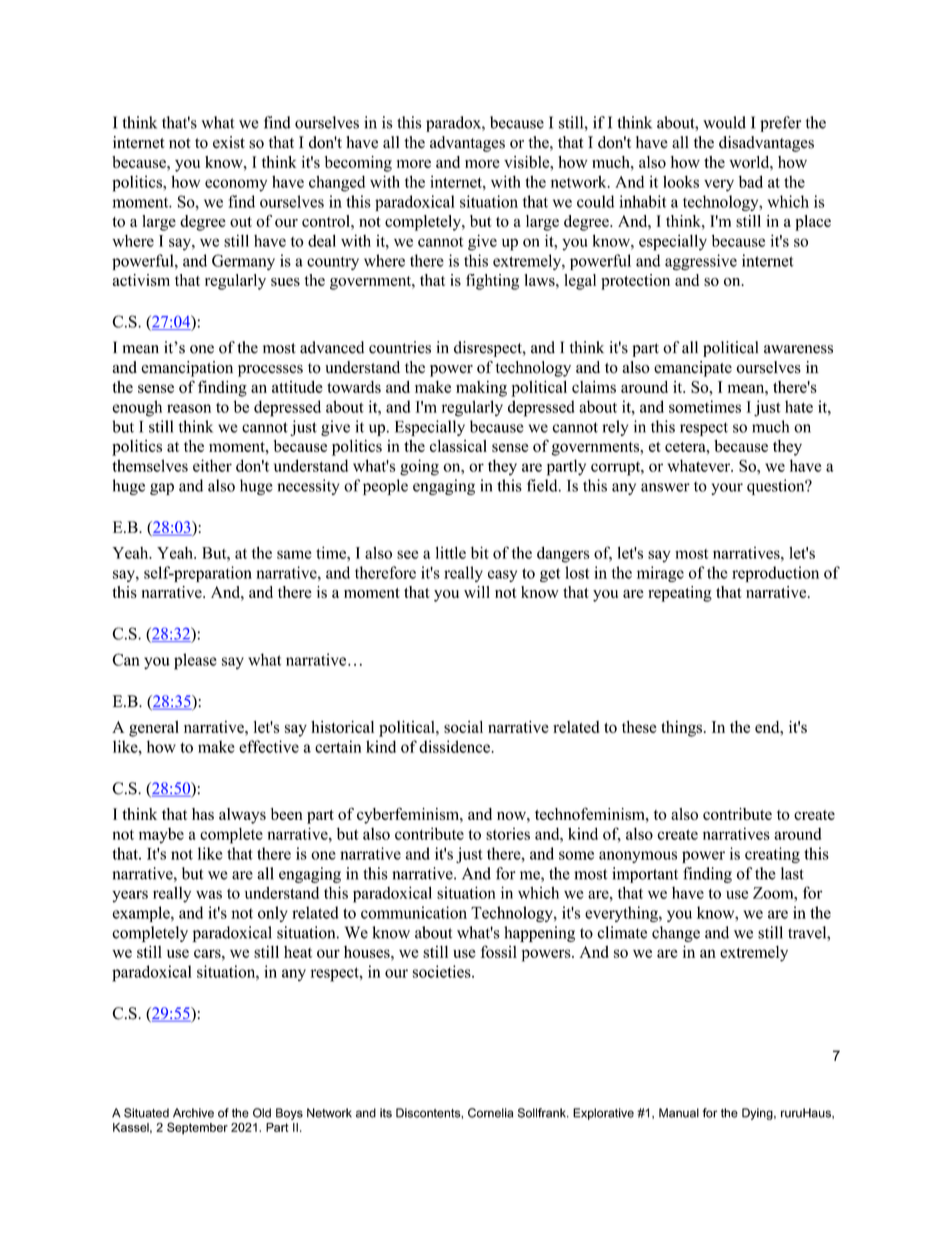 The width and height of the document is (952, 1233). What do you see at coordinates (229, 142) in the document?
I see `exist` at bounding box center [229, 142].
